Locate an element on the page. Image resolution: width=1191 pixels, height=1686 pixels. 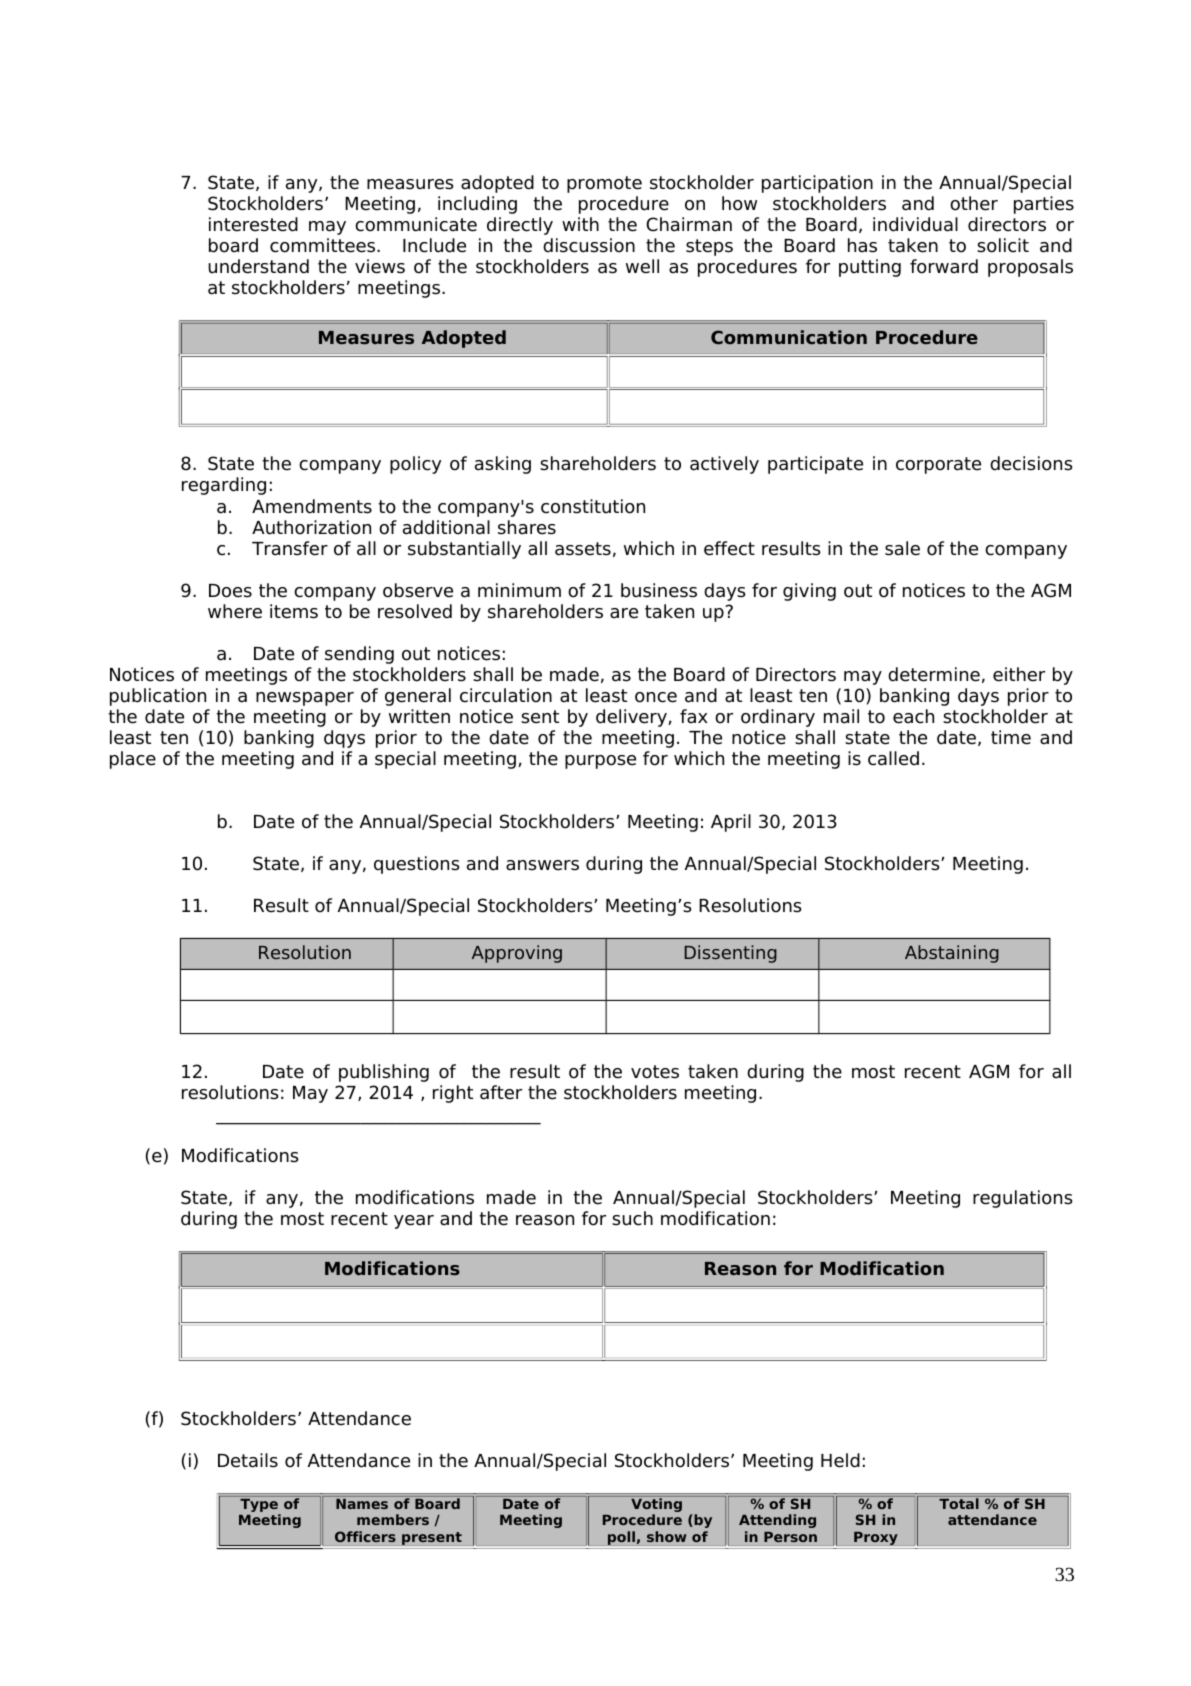
poll is located at coordinates (621, 1538).
